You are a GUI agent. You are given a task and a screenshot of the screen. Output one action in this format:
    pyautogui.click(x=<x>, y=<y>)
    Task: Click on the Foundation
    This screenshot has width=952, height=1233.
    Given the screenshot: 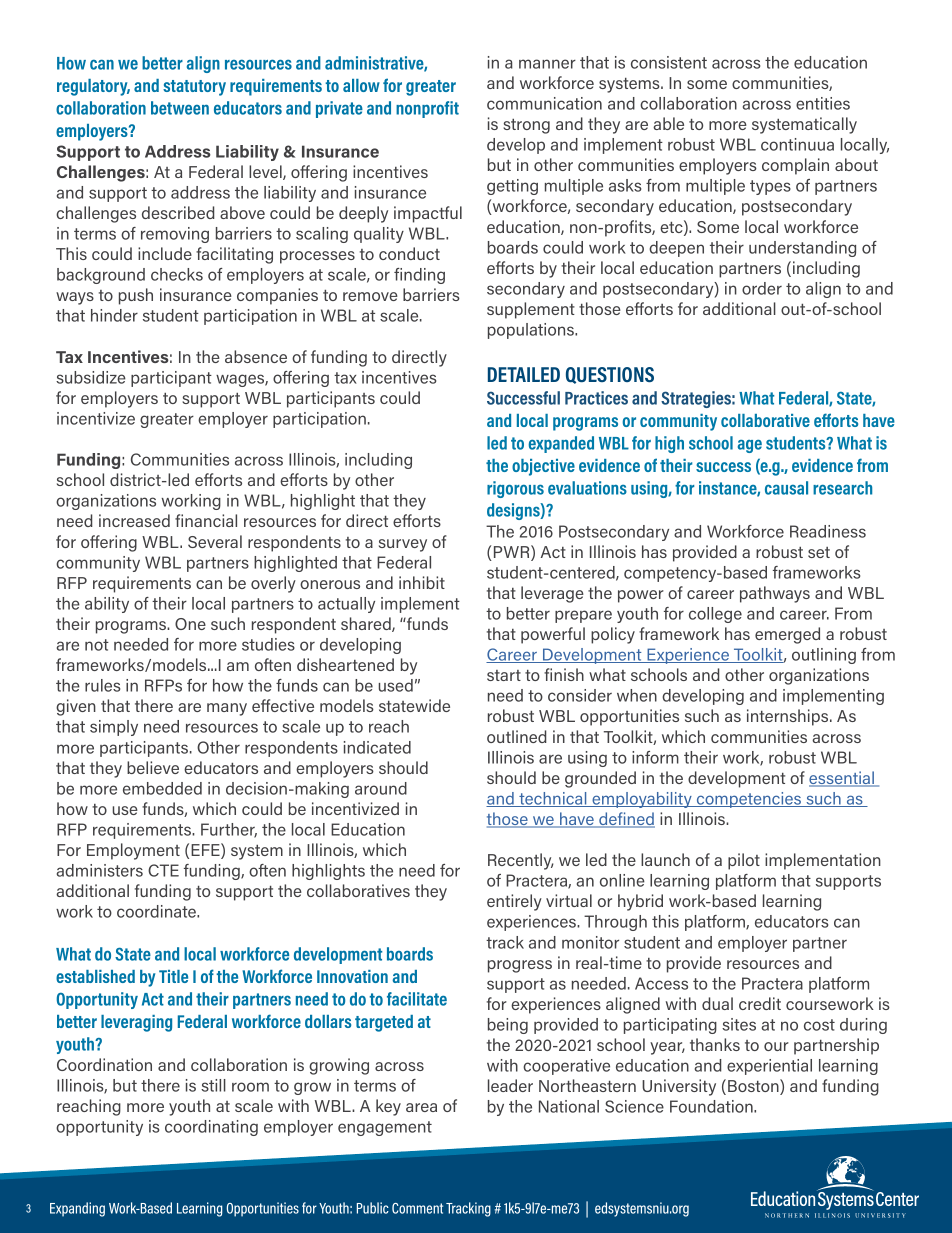 What is the action you would take?
    pyautogui.click(x=712, y=1106)
